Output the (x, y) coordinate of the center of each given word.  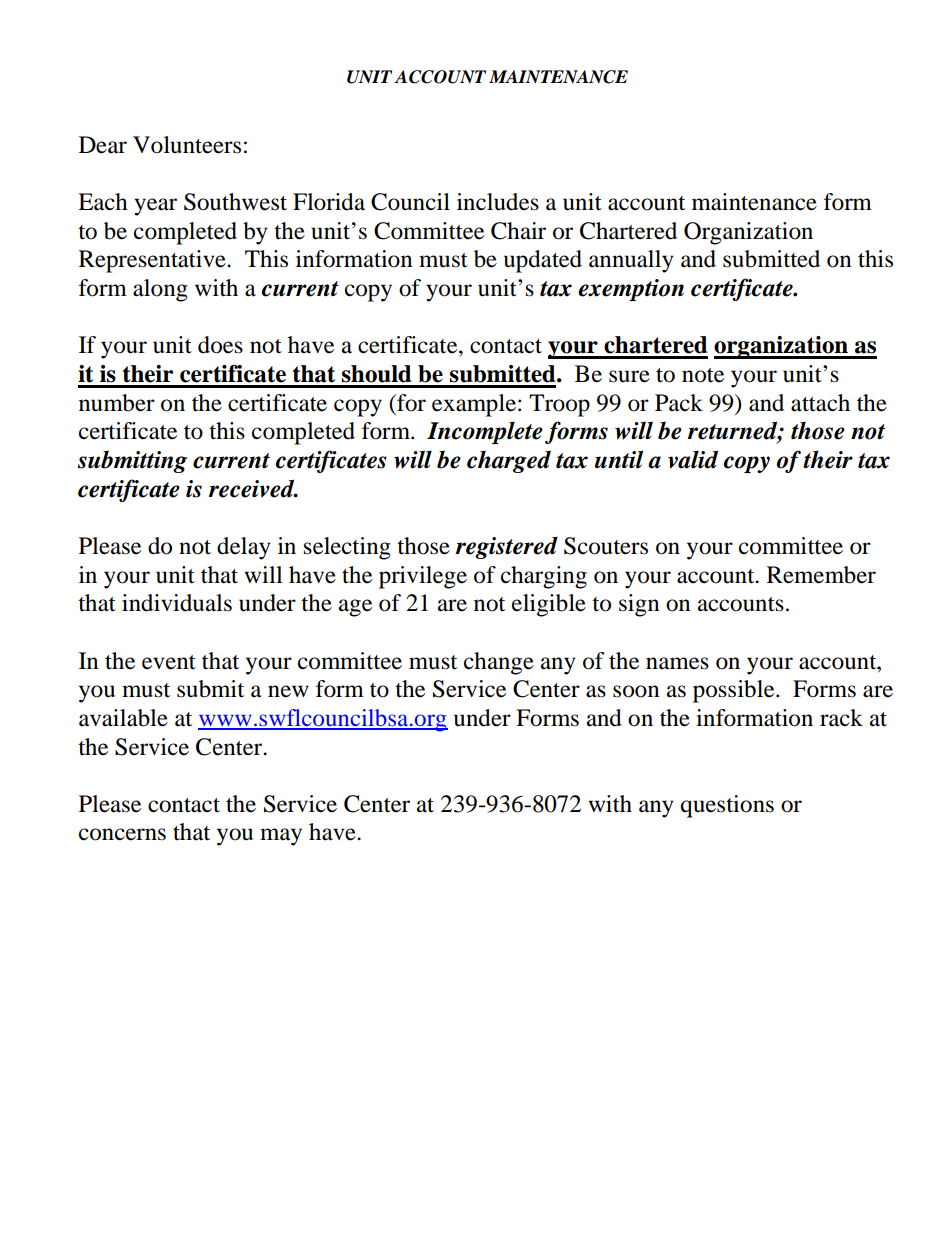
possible (735, 691)
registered (507, 548)
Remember (821, 575)
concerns (122, 834)
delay (244, 548)
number (117, 403)
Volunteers (187, 145)
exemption (631, 290)
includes (498, 202)
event (169, 662)
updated (543, 261)
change (499, 663)
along (160, 290)
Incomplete (485, 432)
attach (820, 403)
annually (631, 261)
